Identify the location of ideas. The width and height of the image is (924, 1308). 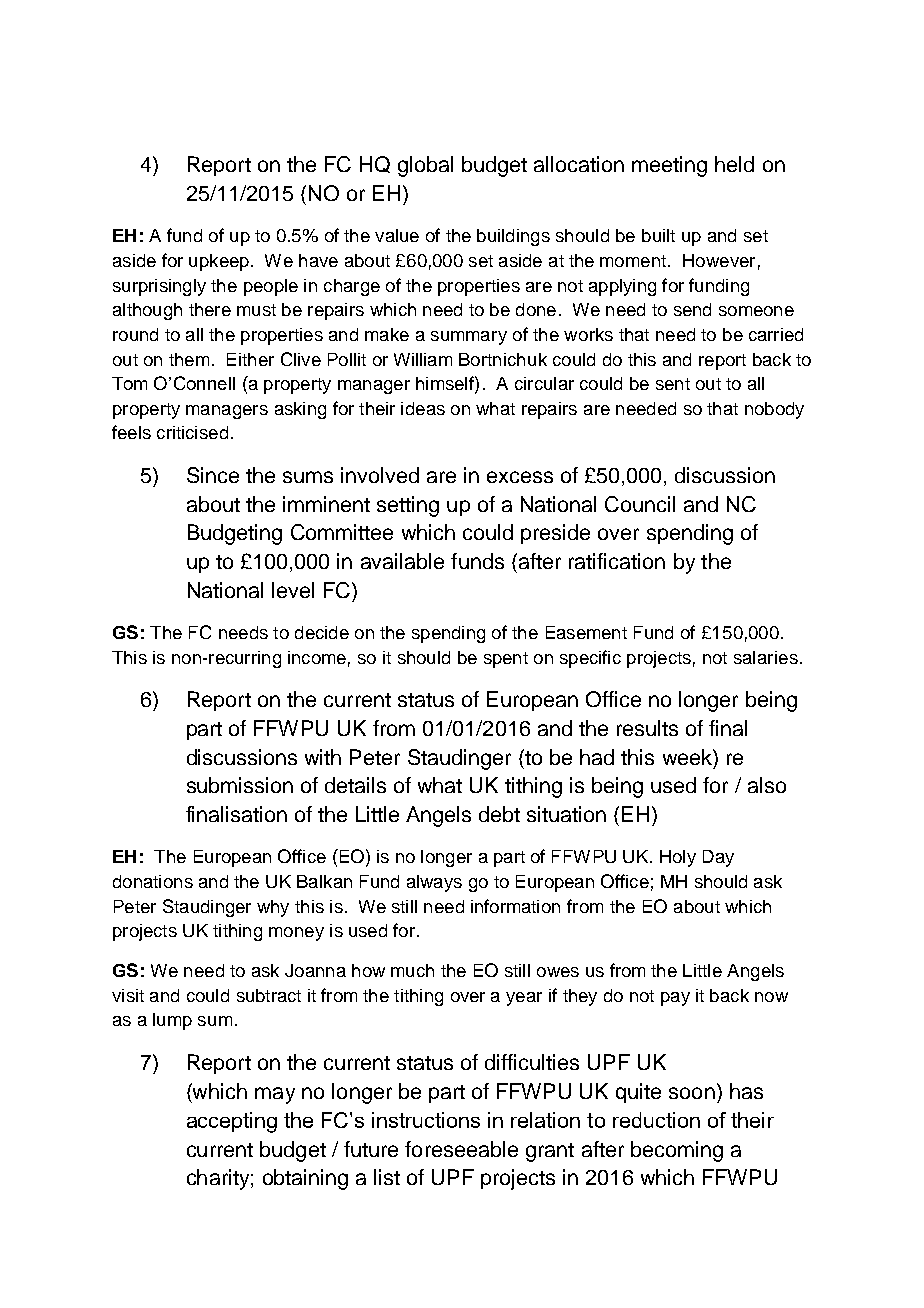
(423, 408).
